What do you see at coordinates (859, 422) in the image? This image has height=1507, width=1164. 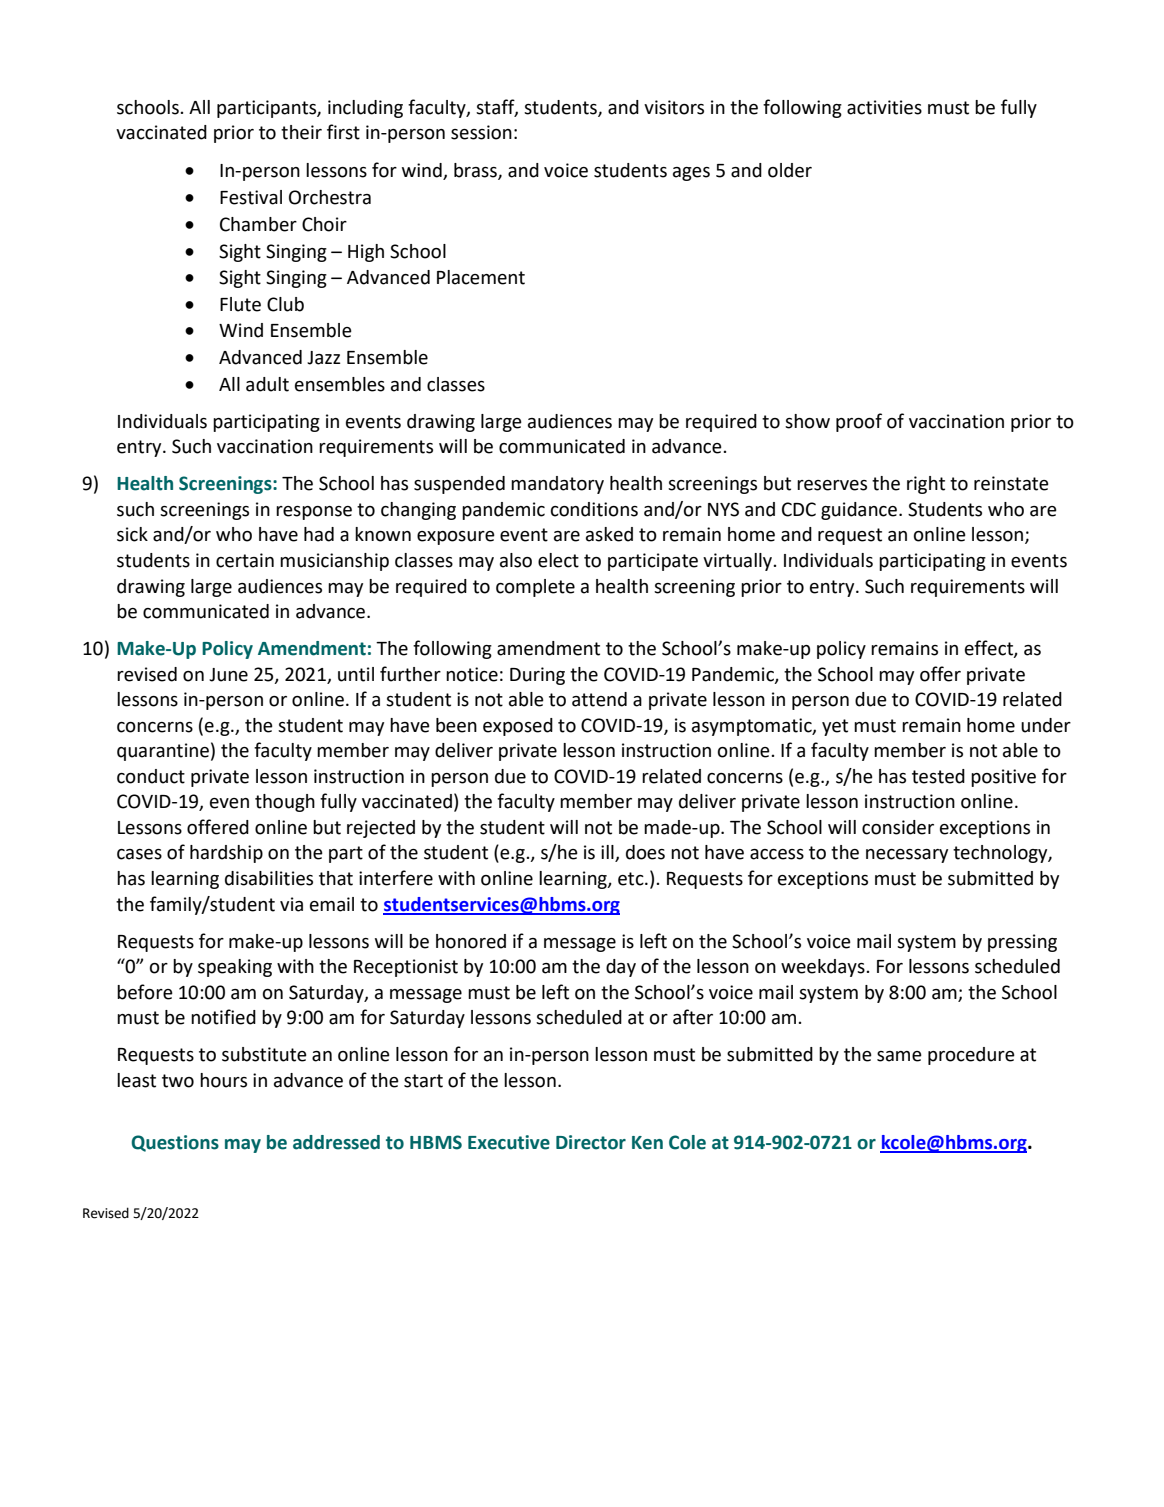 I see `proof` at bounding box center [859, 422].
